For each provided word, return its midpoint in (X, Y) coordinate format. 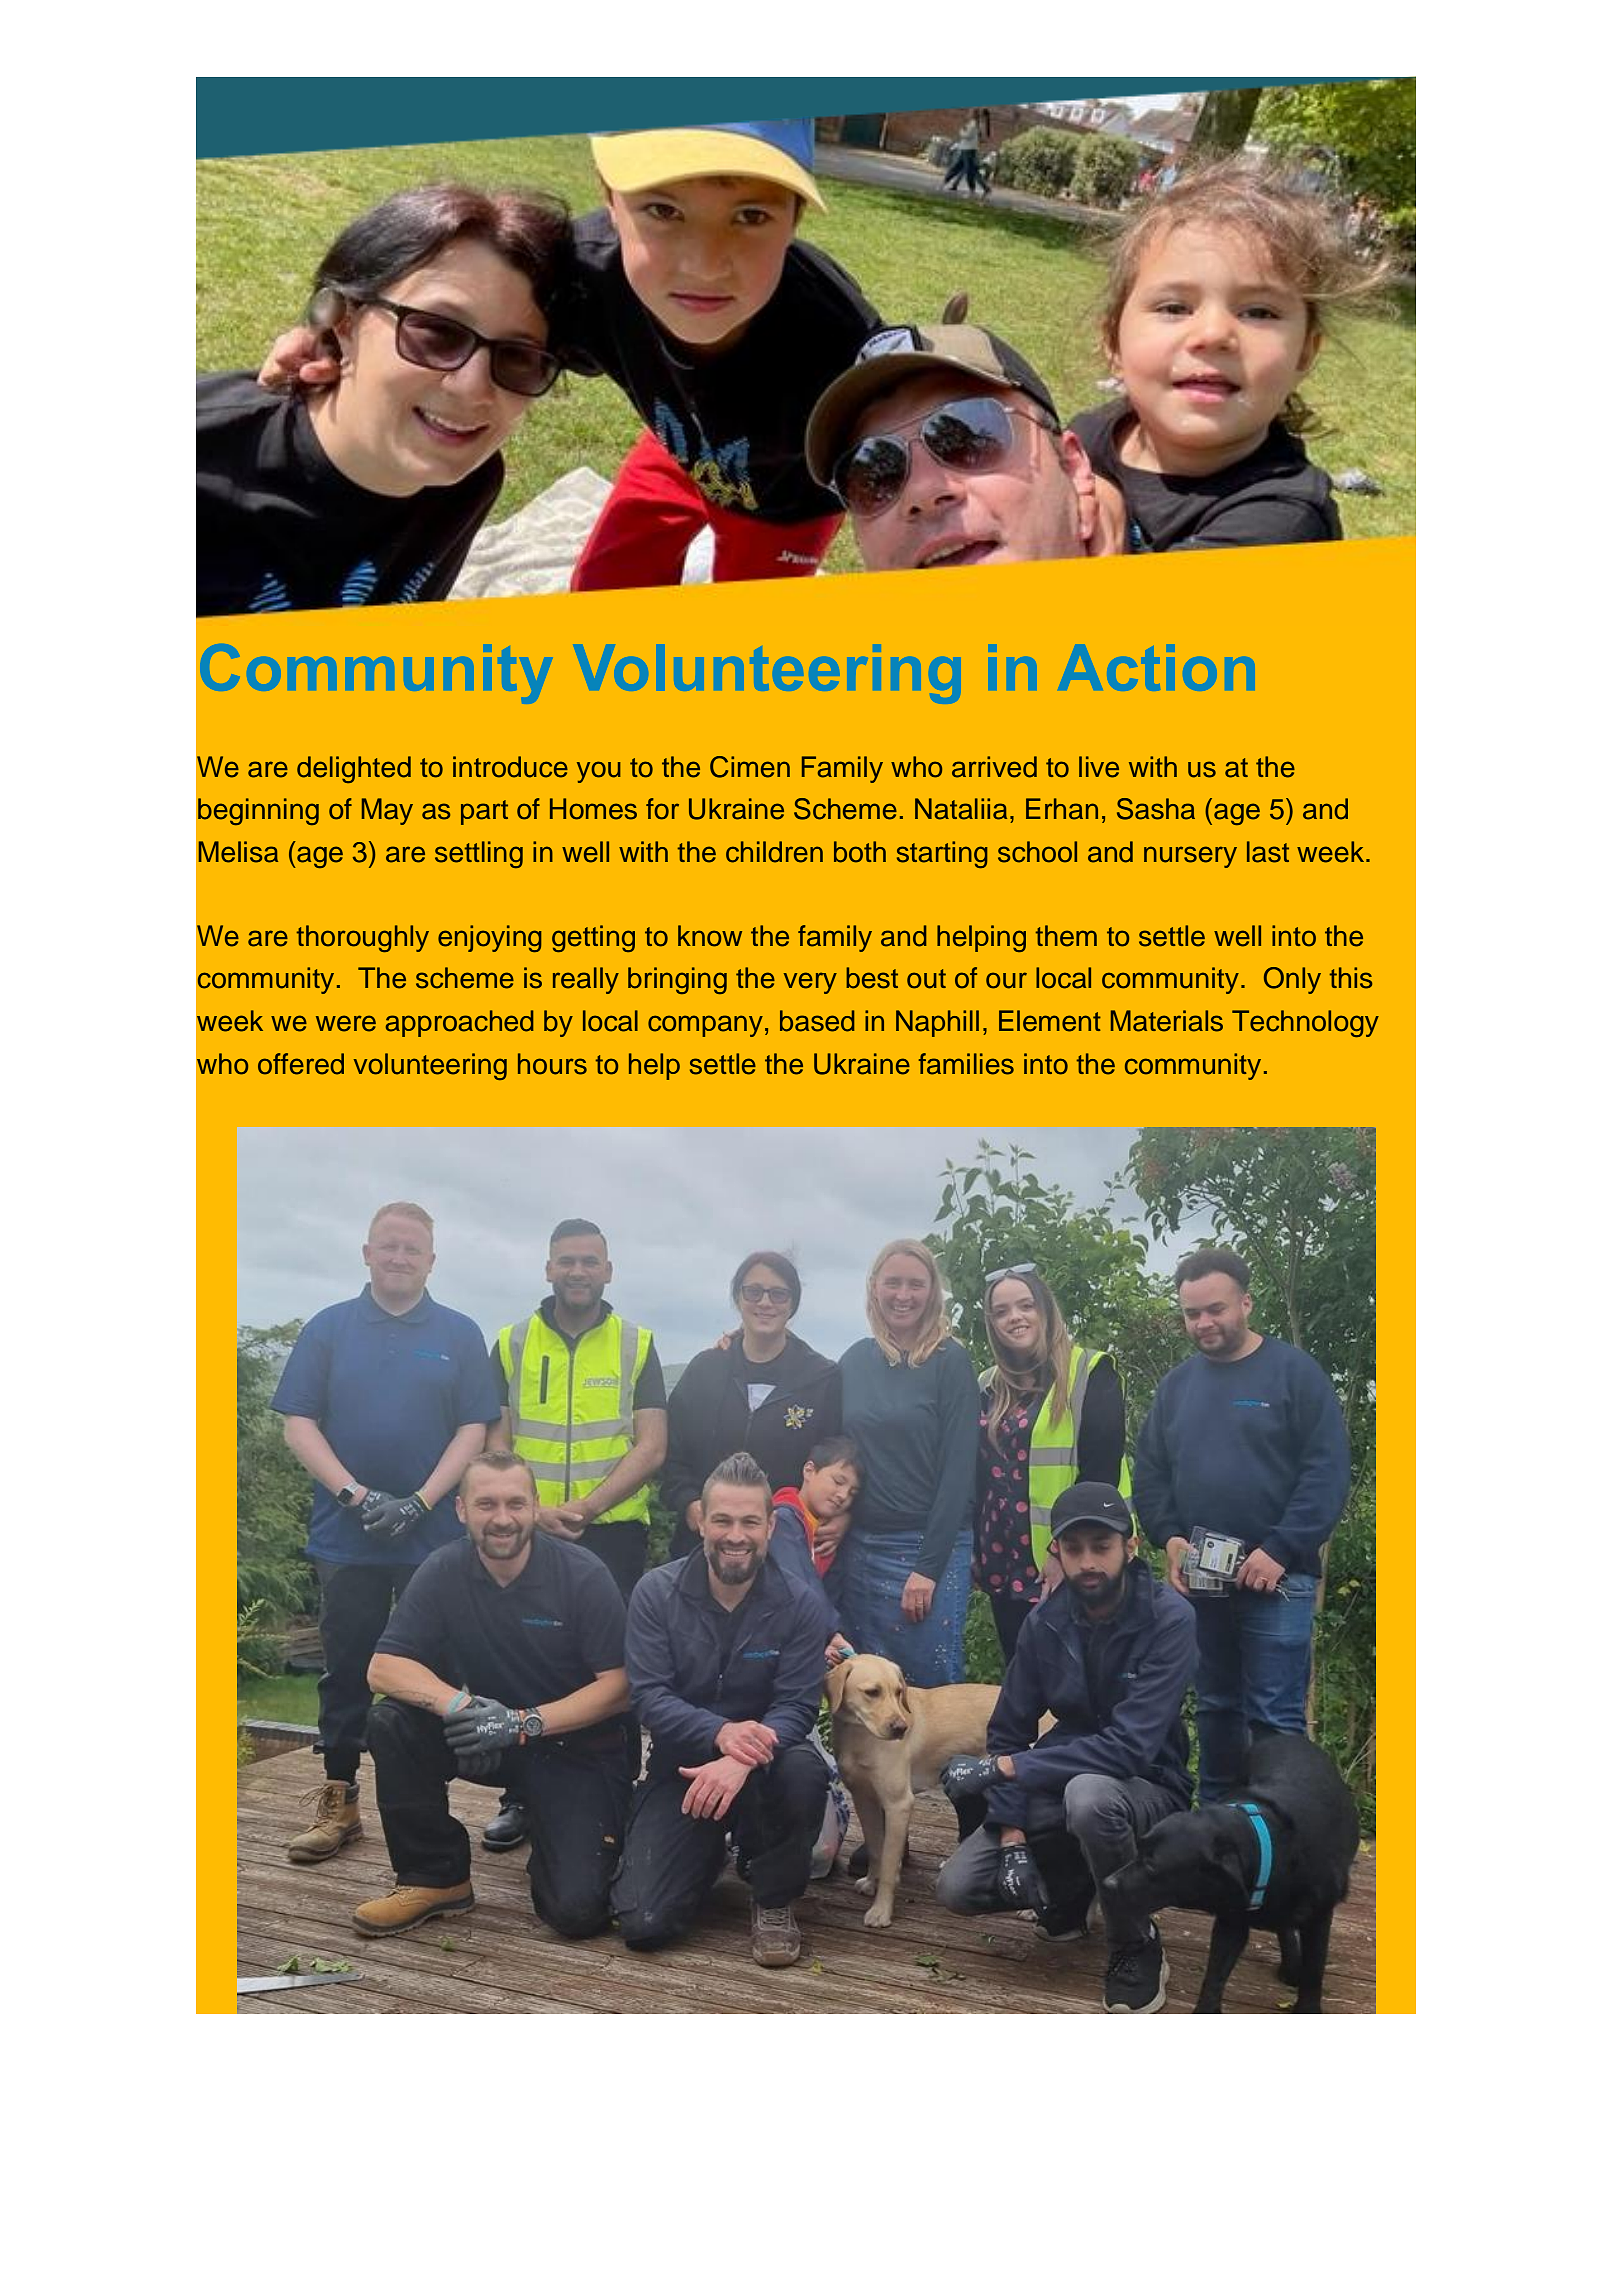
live (1099, 767)
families (966, 1064)
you (599, 772)
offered (301, 1064)
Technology (1305, 1023)
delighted (354, 769)
